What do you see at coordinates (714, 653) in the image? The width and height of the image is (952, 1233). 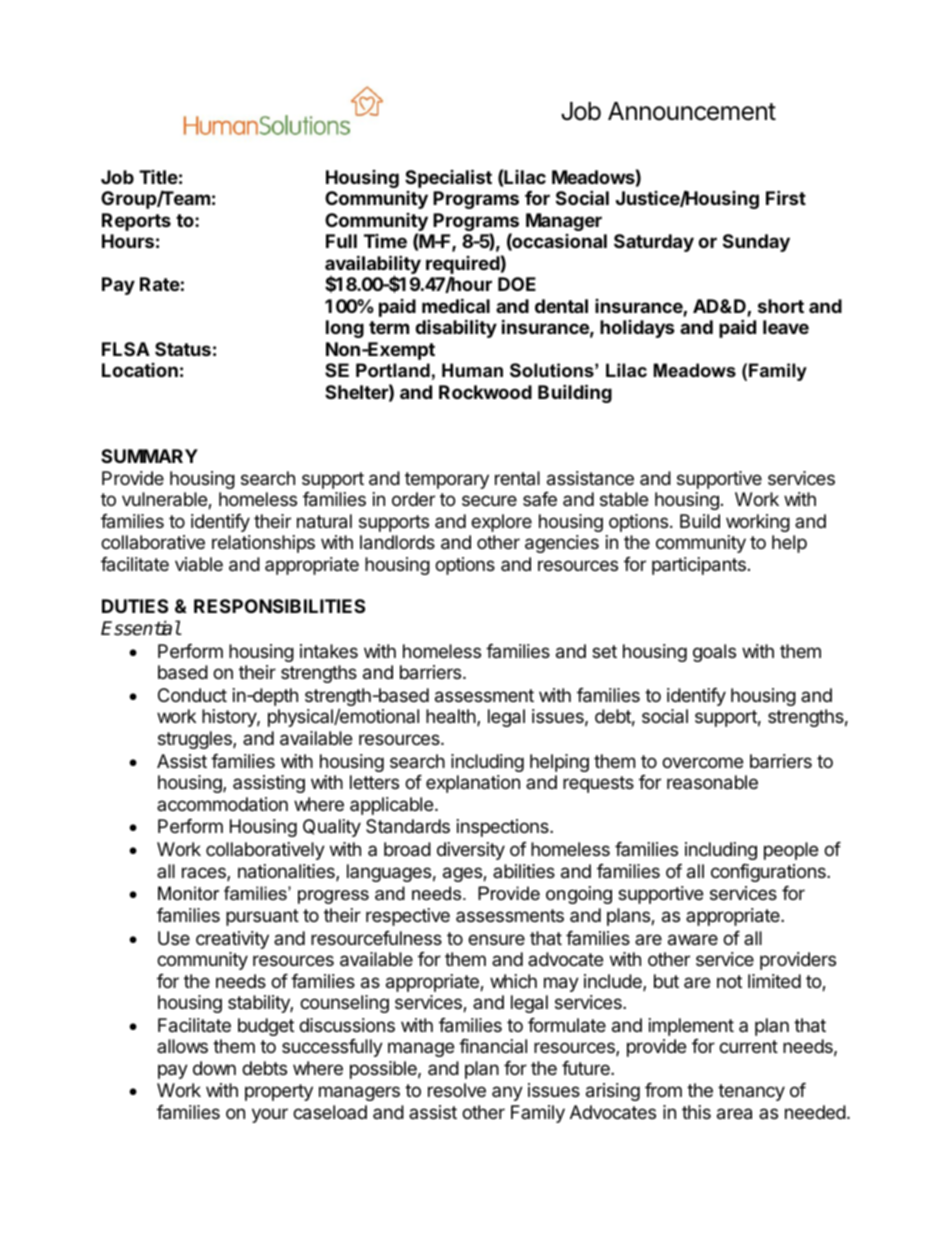 I see `goals` at bounding box center [714, 653].
